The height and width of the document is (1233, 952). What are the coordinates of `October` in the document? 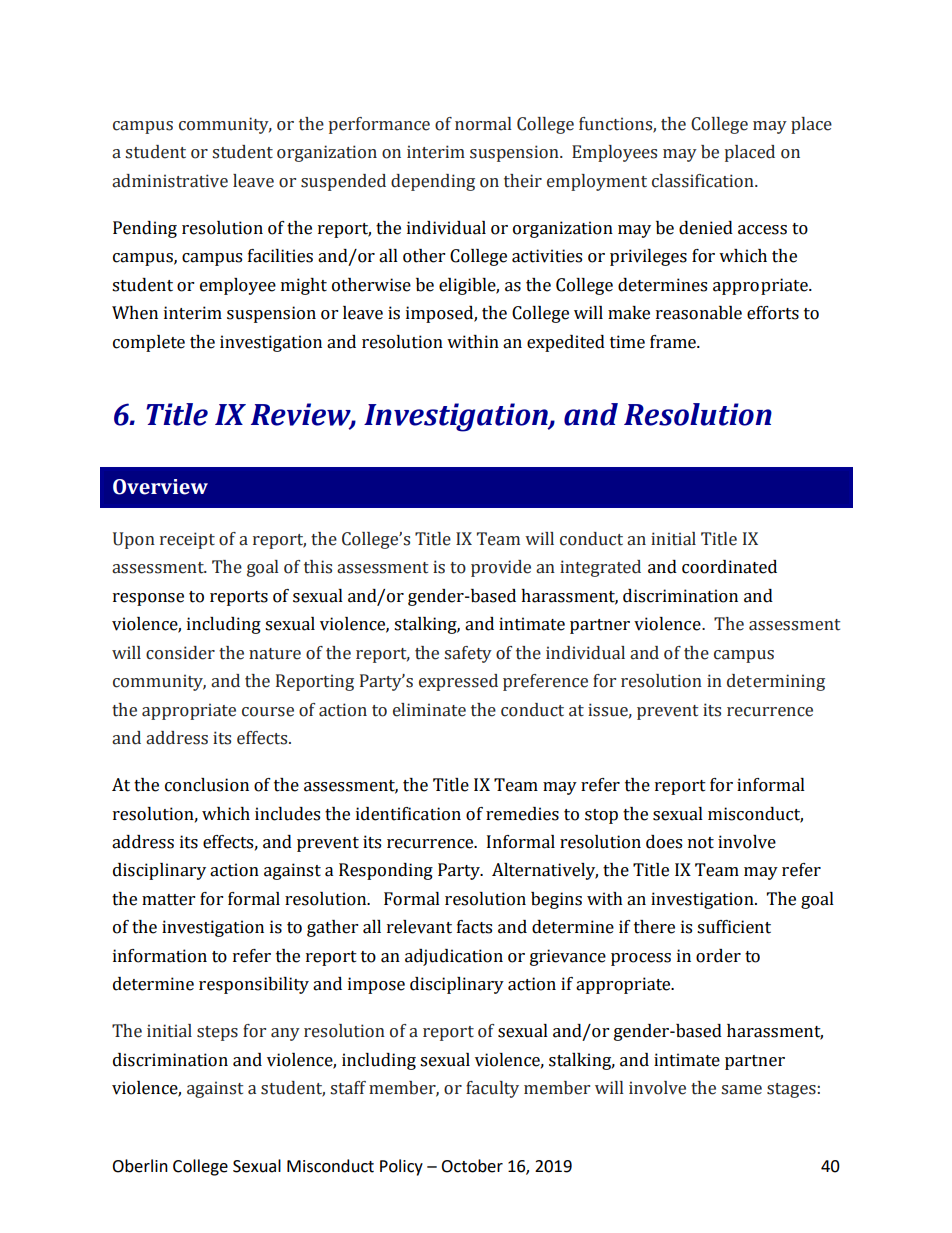 It's located at (472, 1166).
